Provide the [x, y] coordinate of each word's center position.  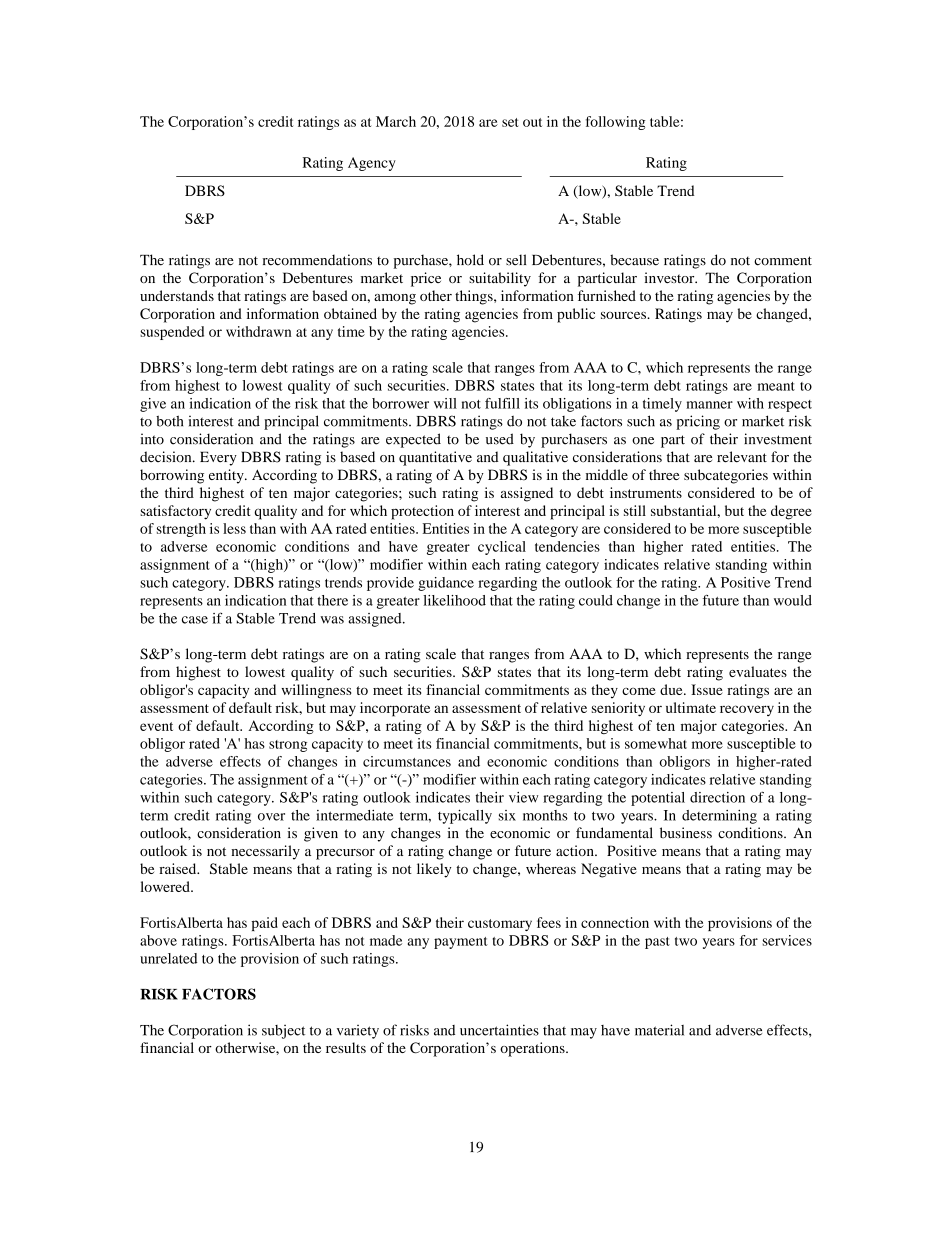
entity [227, 476]
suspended [172, 333]
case [195, 620]
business [686, 833]
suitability [500, 279]
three [664, 474]
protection [422, 512]
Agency [372, 164]
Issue [707, 689]
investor [670, 277]
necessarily [265, 852]
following [615, 123]
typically [465, 816]
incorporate [395, 709]
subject [283, 1032]
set [510, 122]
